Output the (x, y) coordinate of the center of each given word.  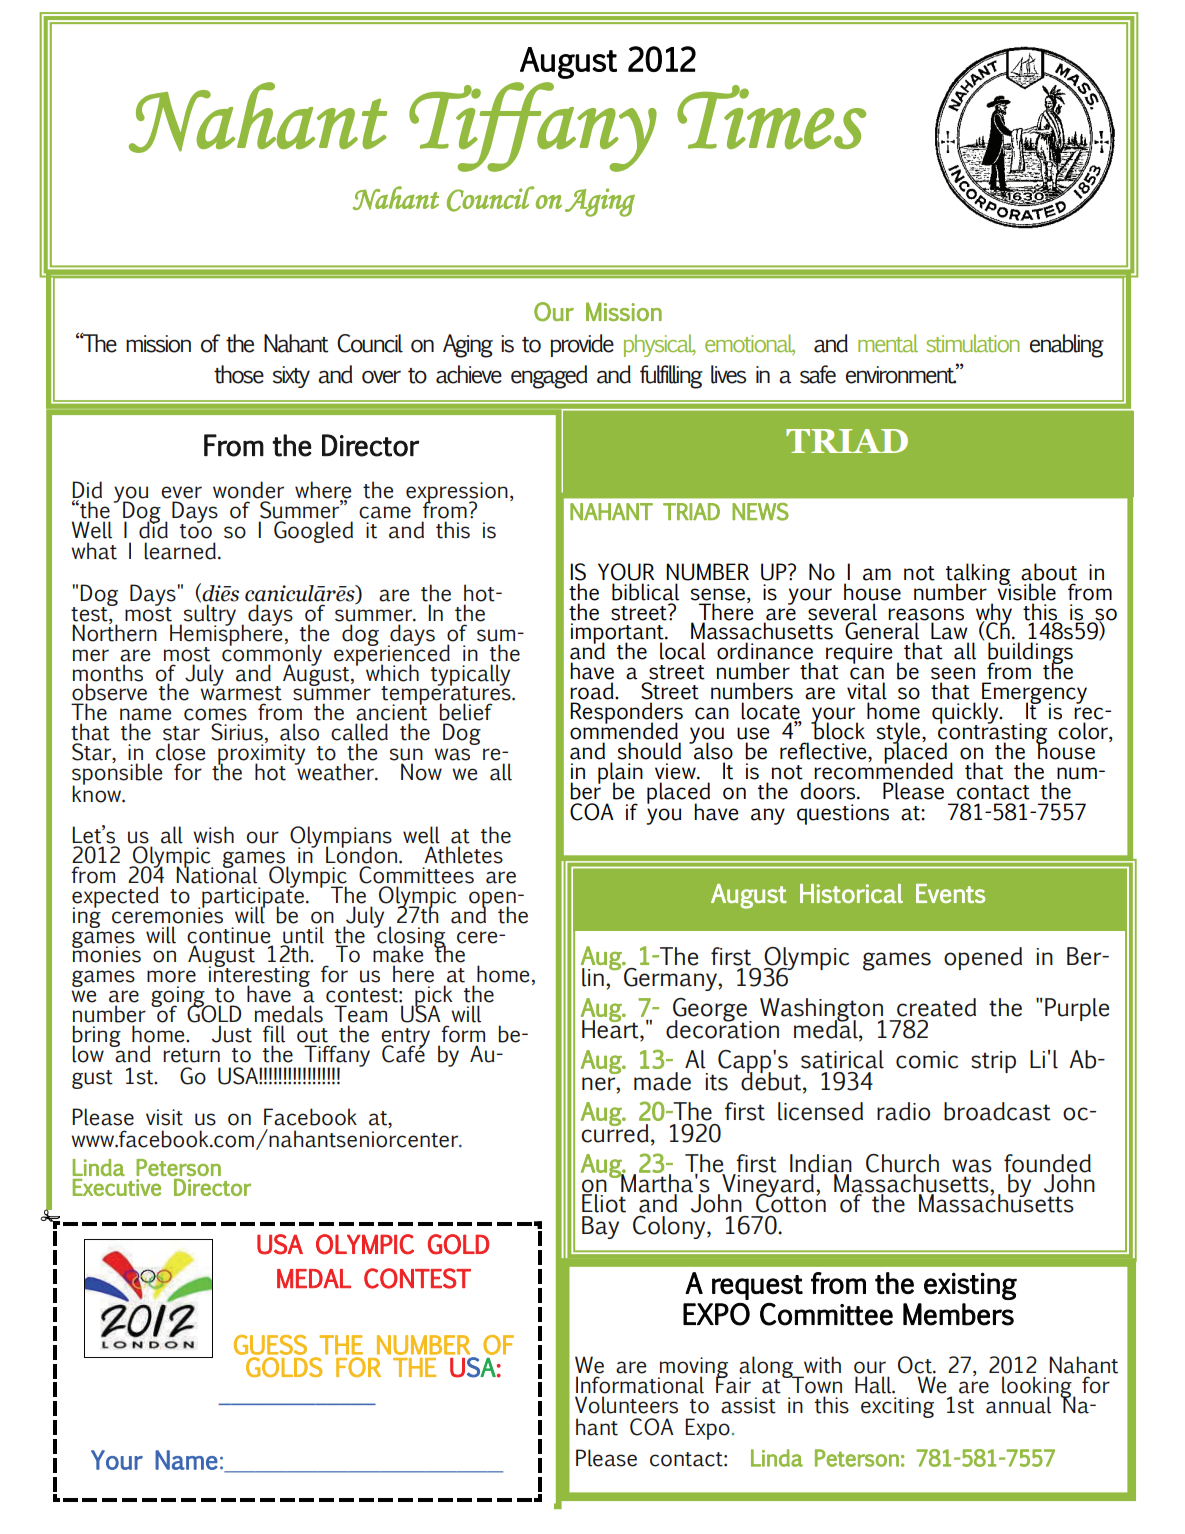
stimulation (972, 343)
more (171, 976)
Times (771, 117)
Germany (671, 979)
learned (180, 551)
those (239, 374)
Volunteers (626, 1405)
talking (978, 575)
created (936, 1007)
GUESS (270, 1345)
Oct (916, 1365)
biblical (645, 592)
